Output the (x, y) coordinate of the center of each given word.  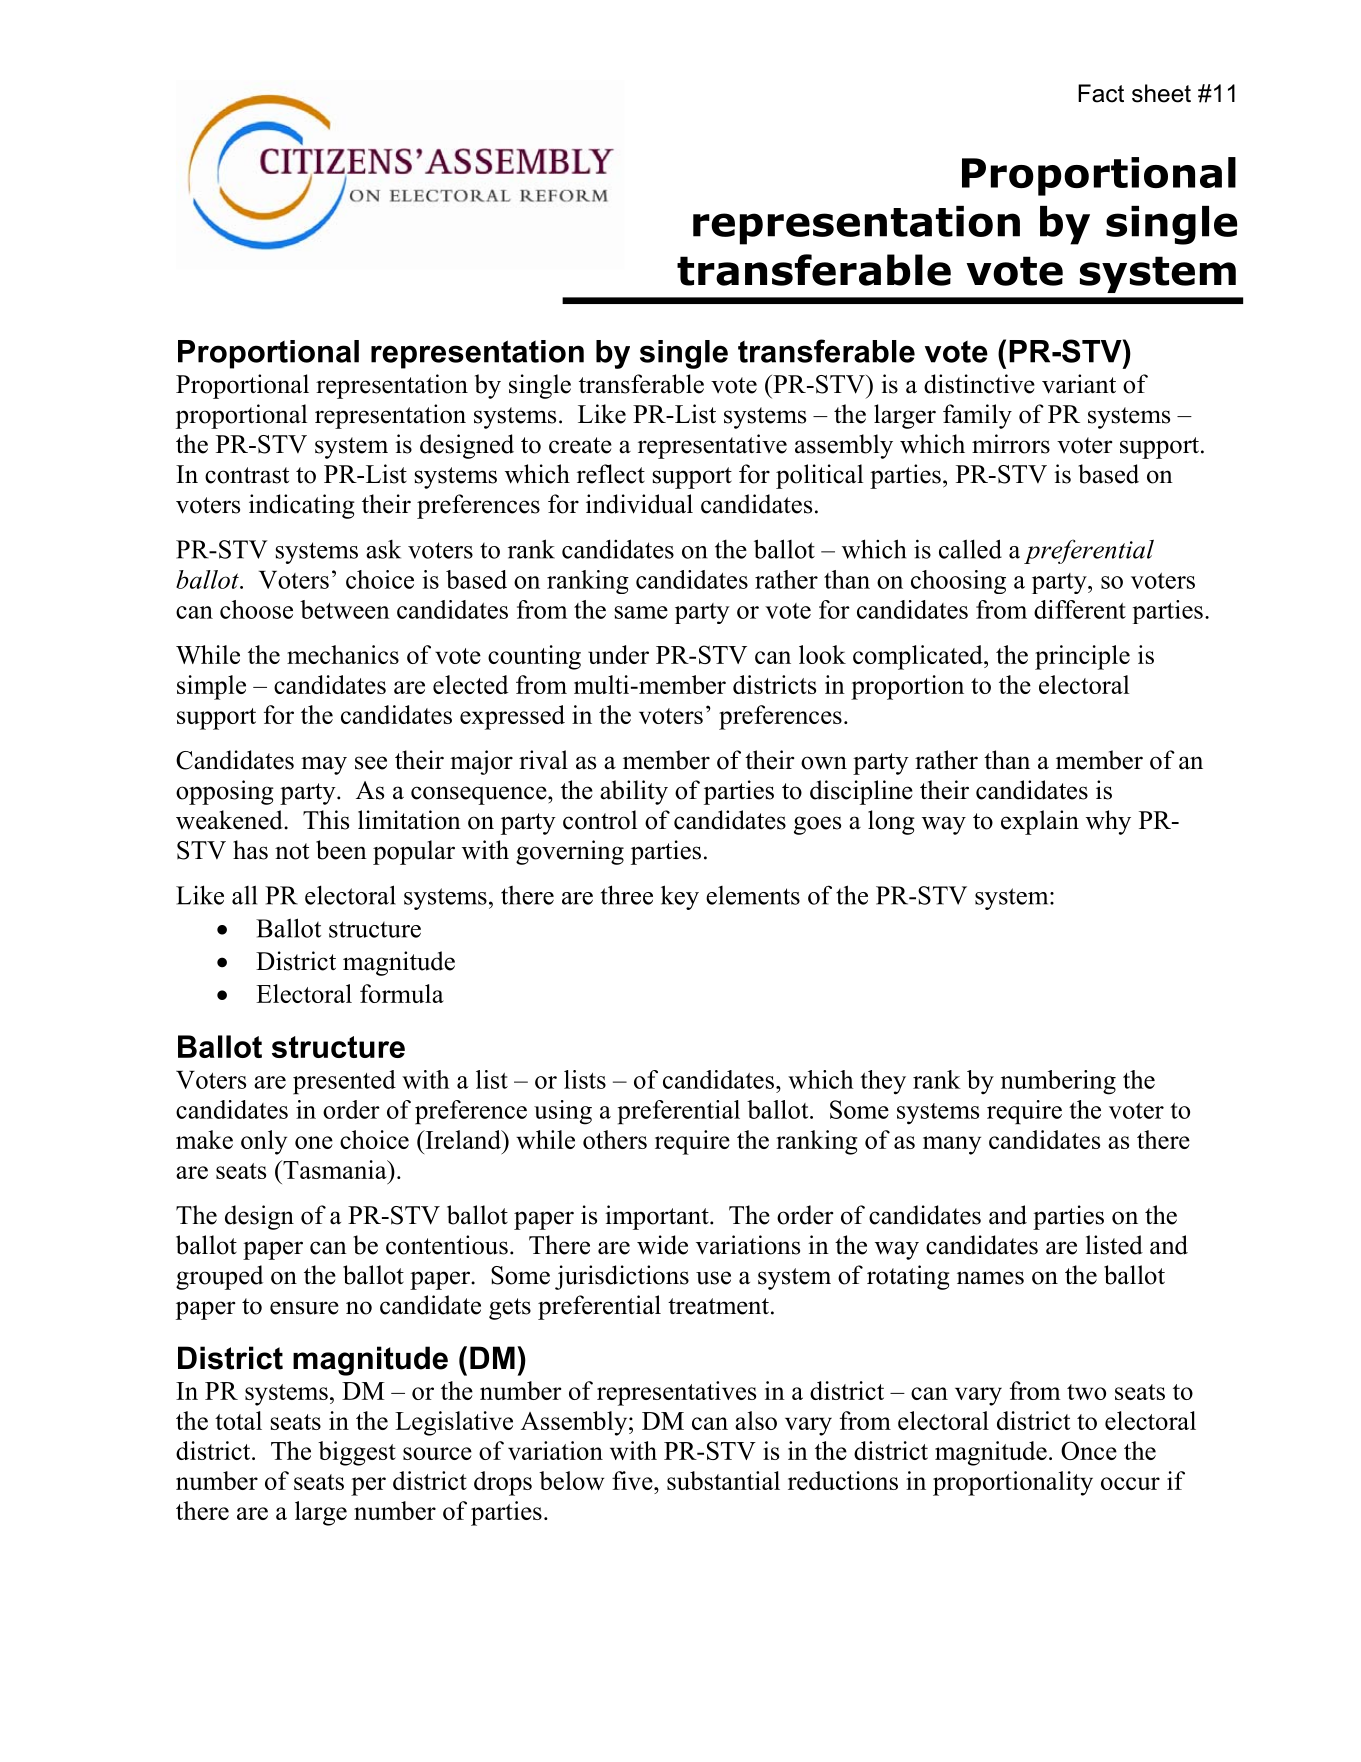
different (1080, 609)
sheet (1161, 93)
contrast (247, 475)
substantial (723, 1480)
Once (1089, 1450)
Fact (1101, 93)
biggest (357, 1453)
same (641, 612)
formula (402, 993)
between (345, 609)
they (883, 1082)
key (680, 897)
